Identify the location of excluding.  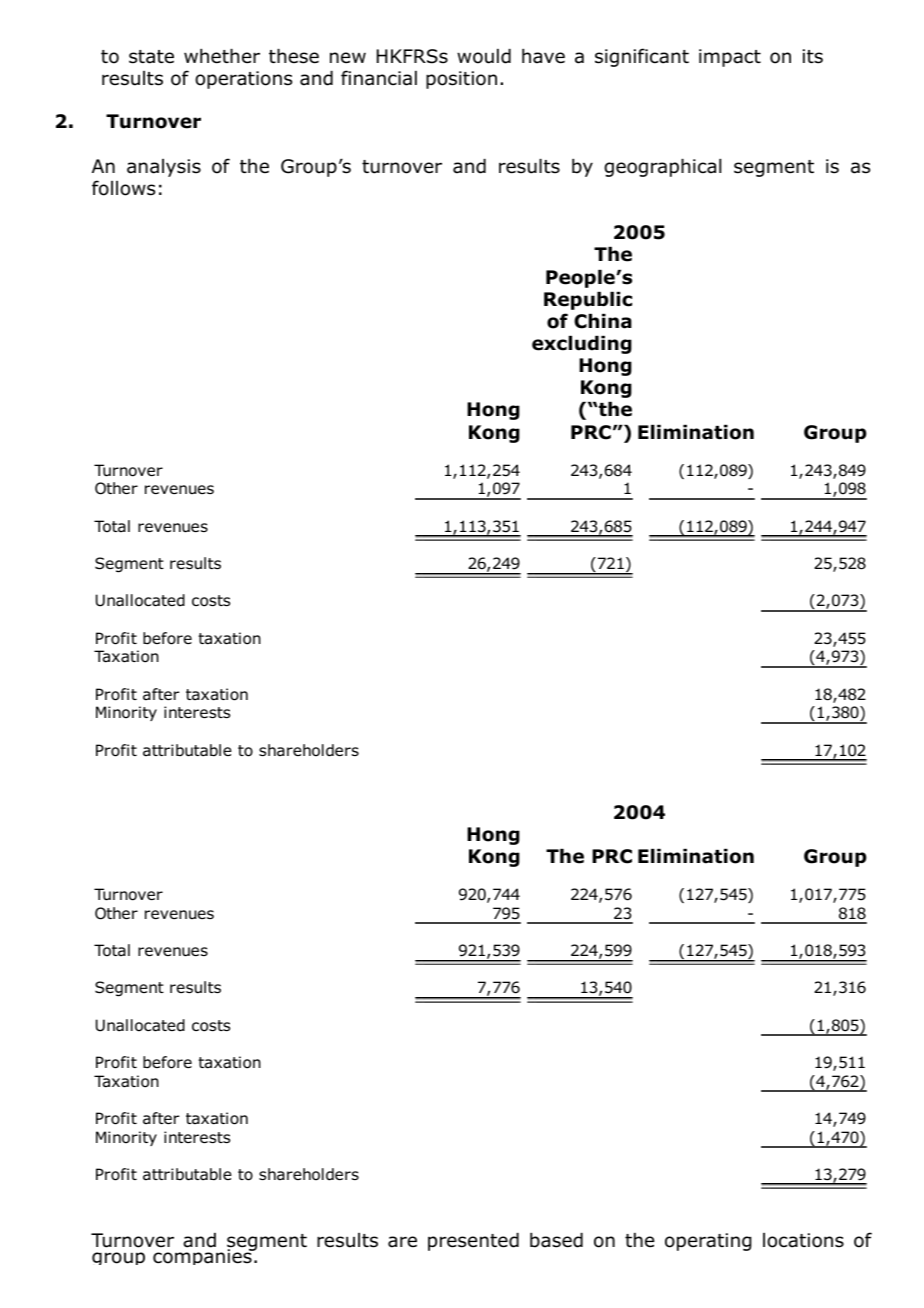
(582, 345).
